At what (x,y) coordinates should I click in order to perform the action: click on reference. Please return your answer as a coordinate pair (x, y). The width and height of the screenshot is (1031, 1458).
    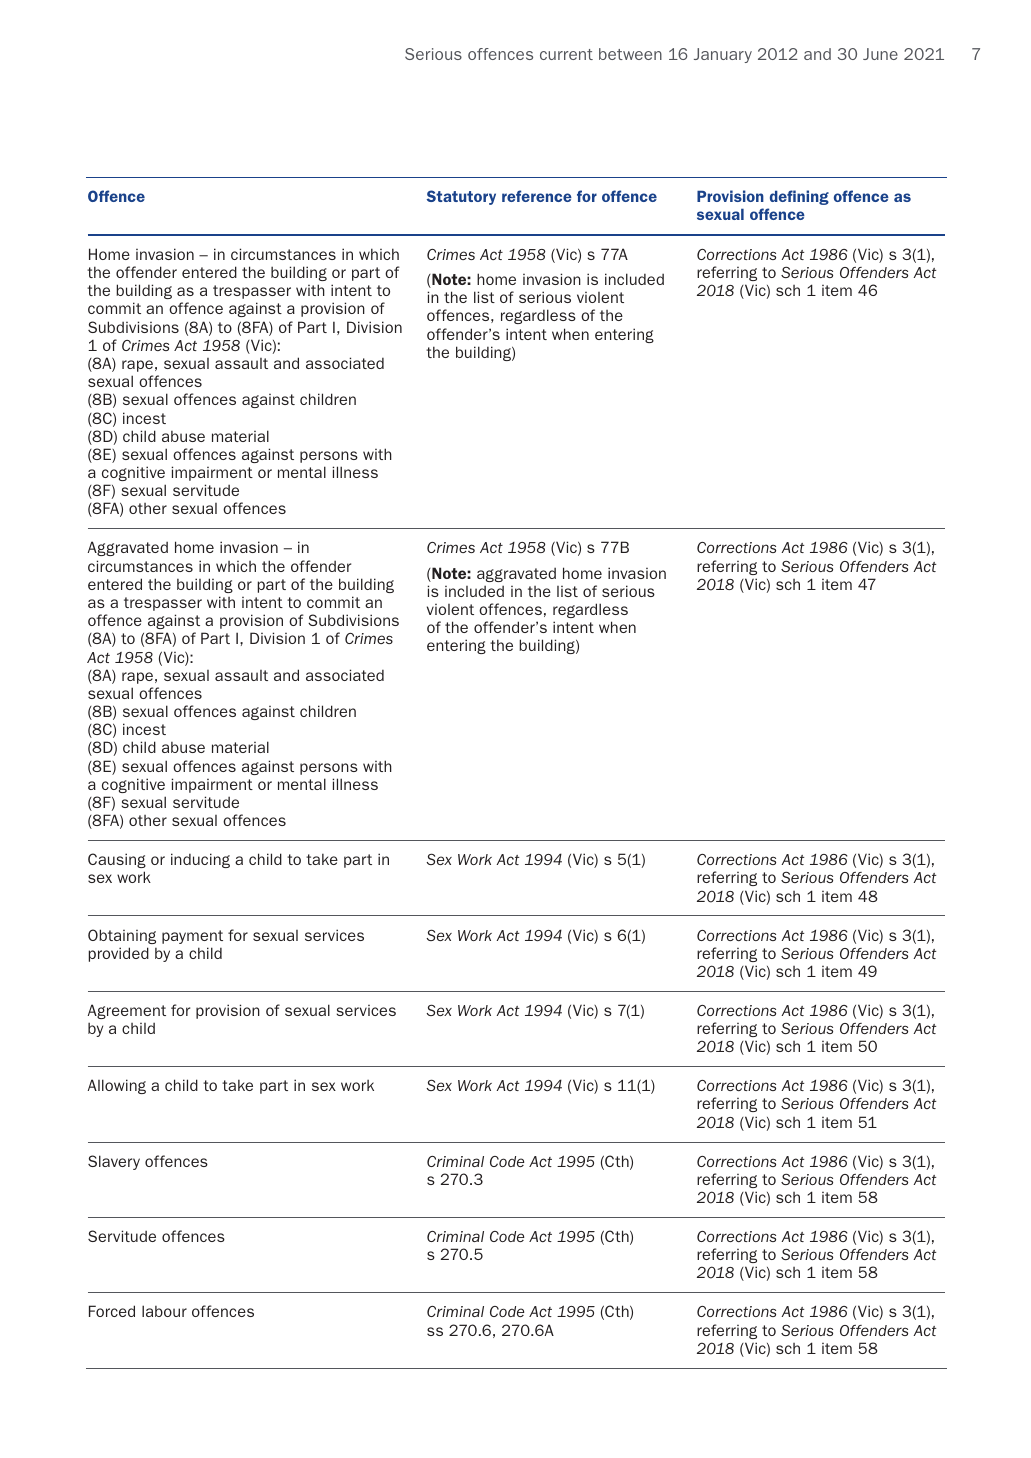
    Looking at the image, I should click on (537, 196).
